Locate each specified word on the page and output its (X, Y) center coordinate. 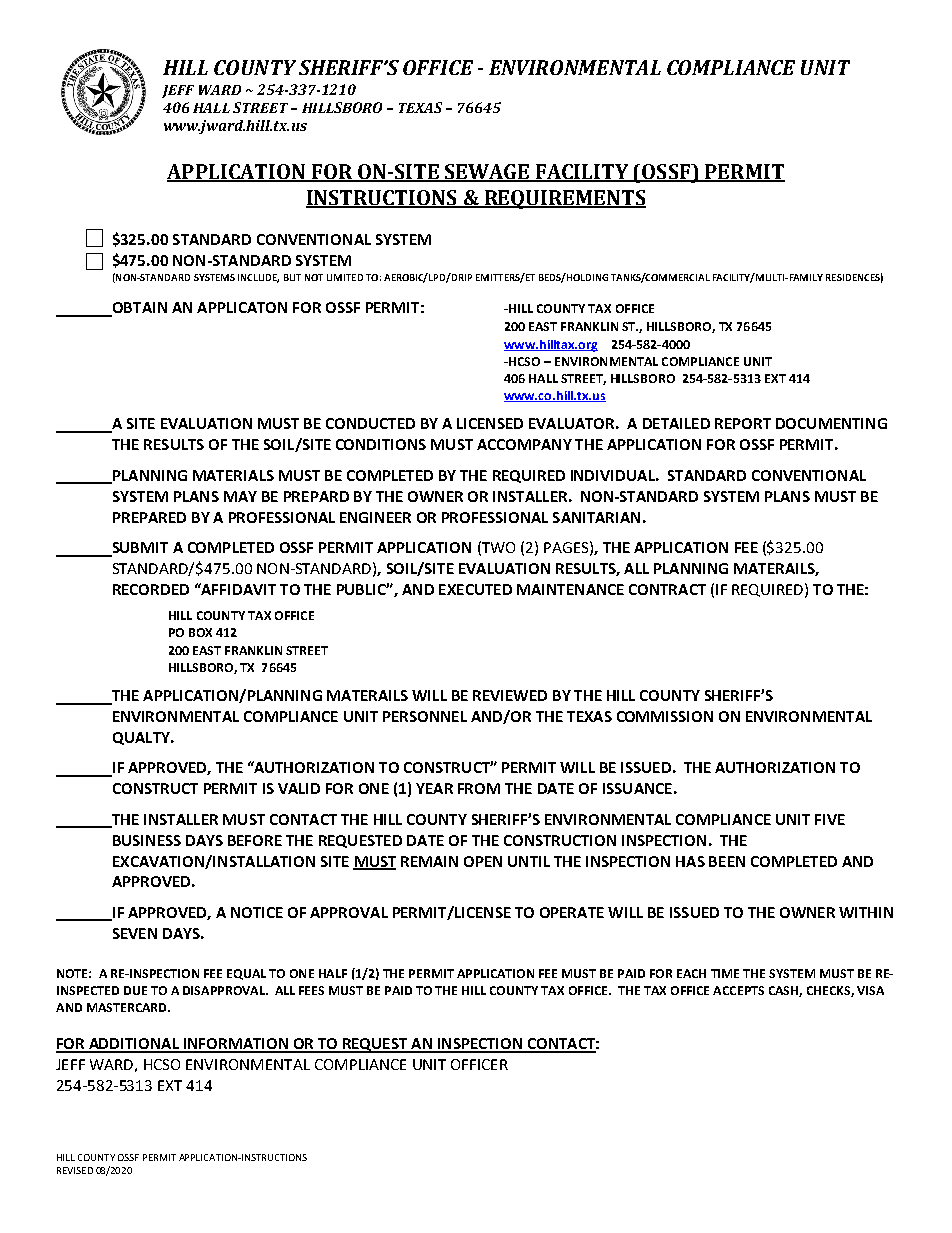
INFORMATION (235, 1045)
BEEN (727, 861)
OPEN (483, 861)
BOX (200, 632)
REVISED (75, 1170)
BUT (292, 277)
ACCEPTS (738, 990)
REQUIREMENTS (564, 199)
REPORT (743, 423)
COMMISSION (665, 716)
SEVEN (135, 933)
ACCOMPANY (524, 444)
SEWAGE (487, 173)
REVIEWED (510, 695)
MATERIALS (233, 475)
